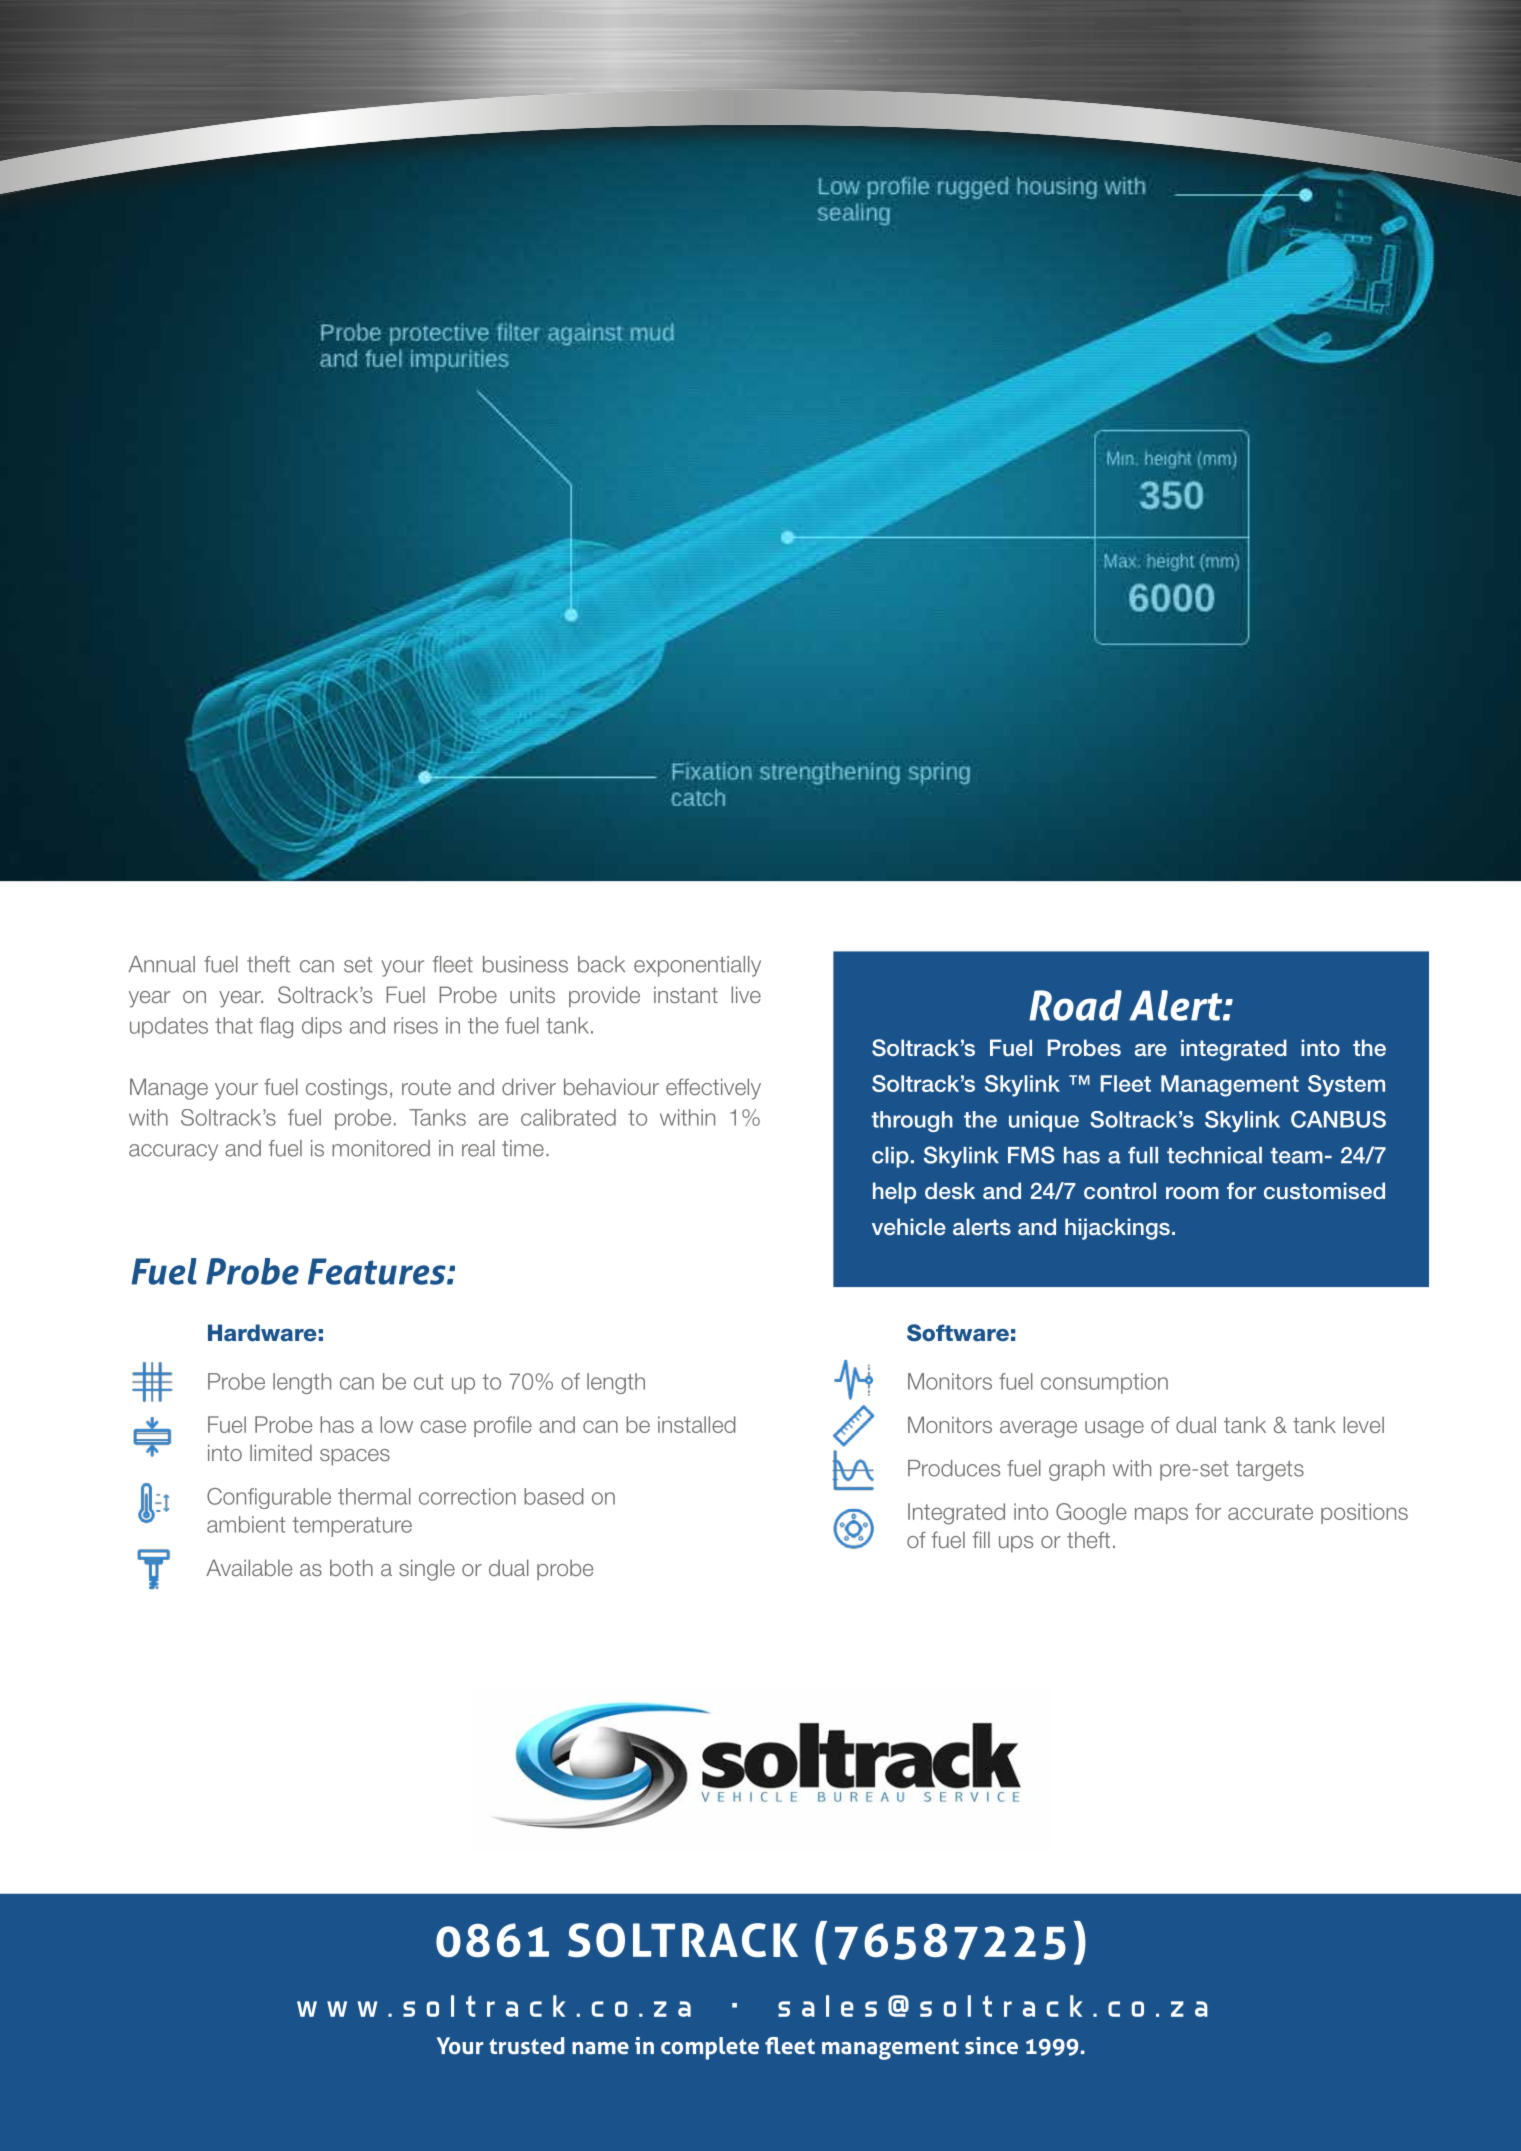 The height and width of the screenshot is (2151, 1521). I want to click on since, so click(991, 2045).
